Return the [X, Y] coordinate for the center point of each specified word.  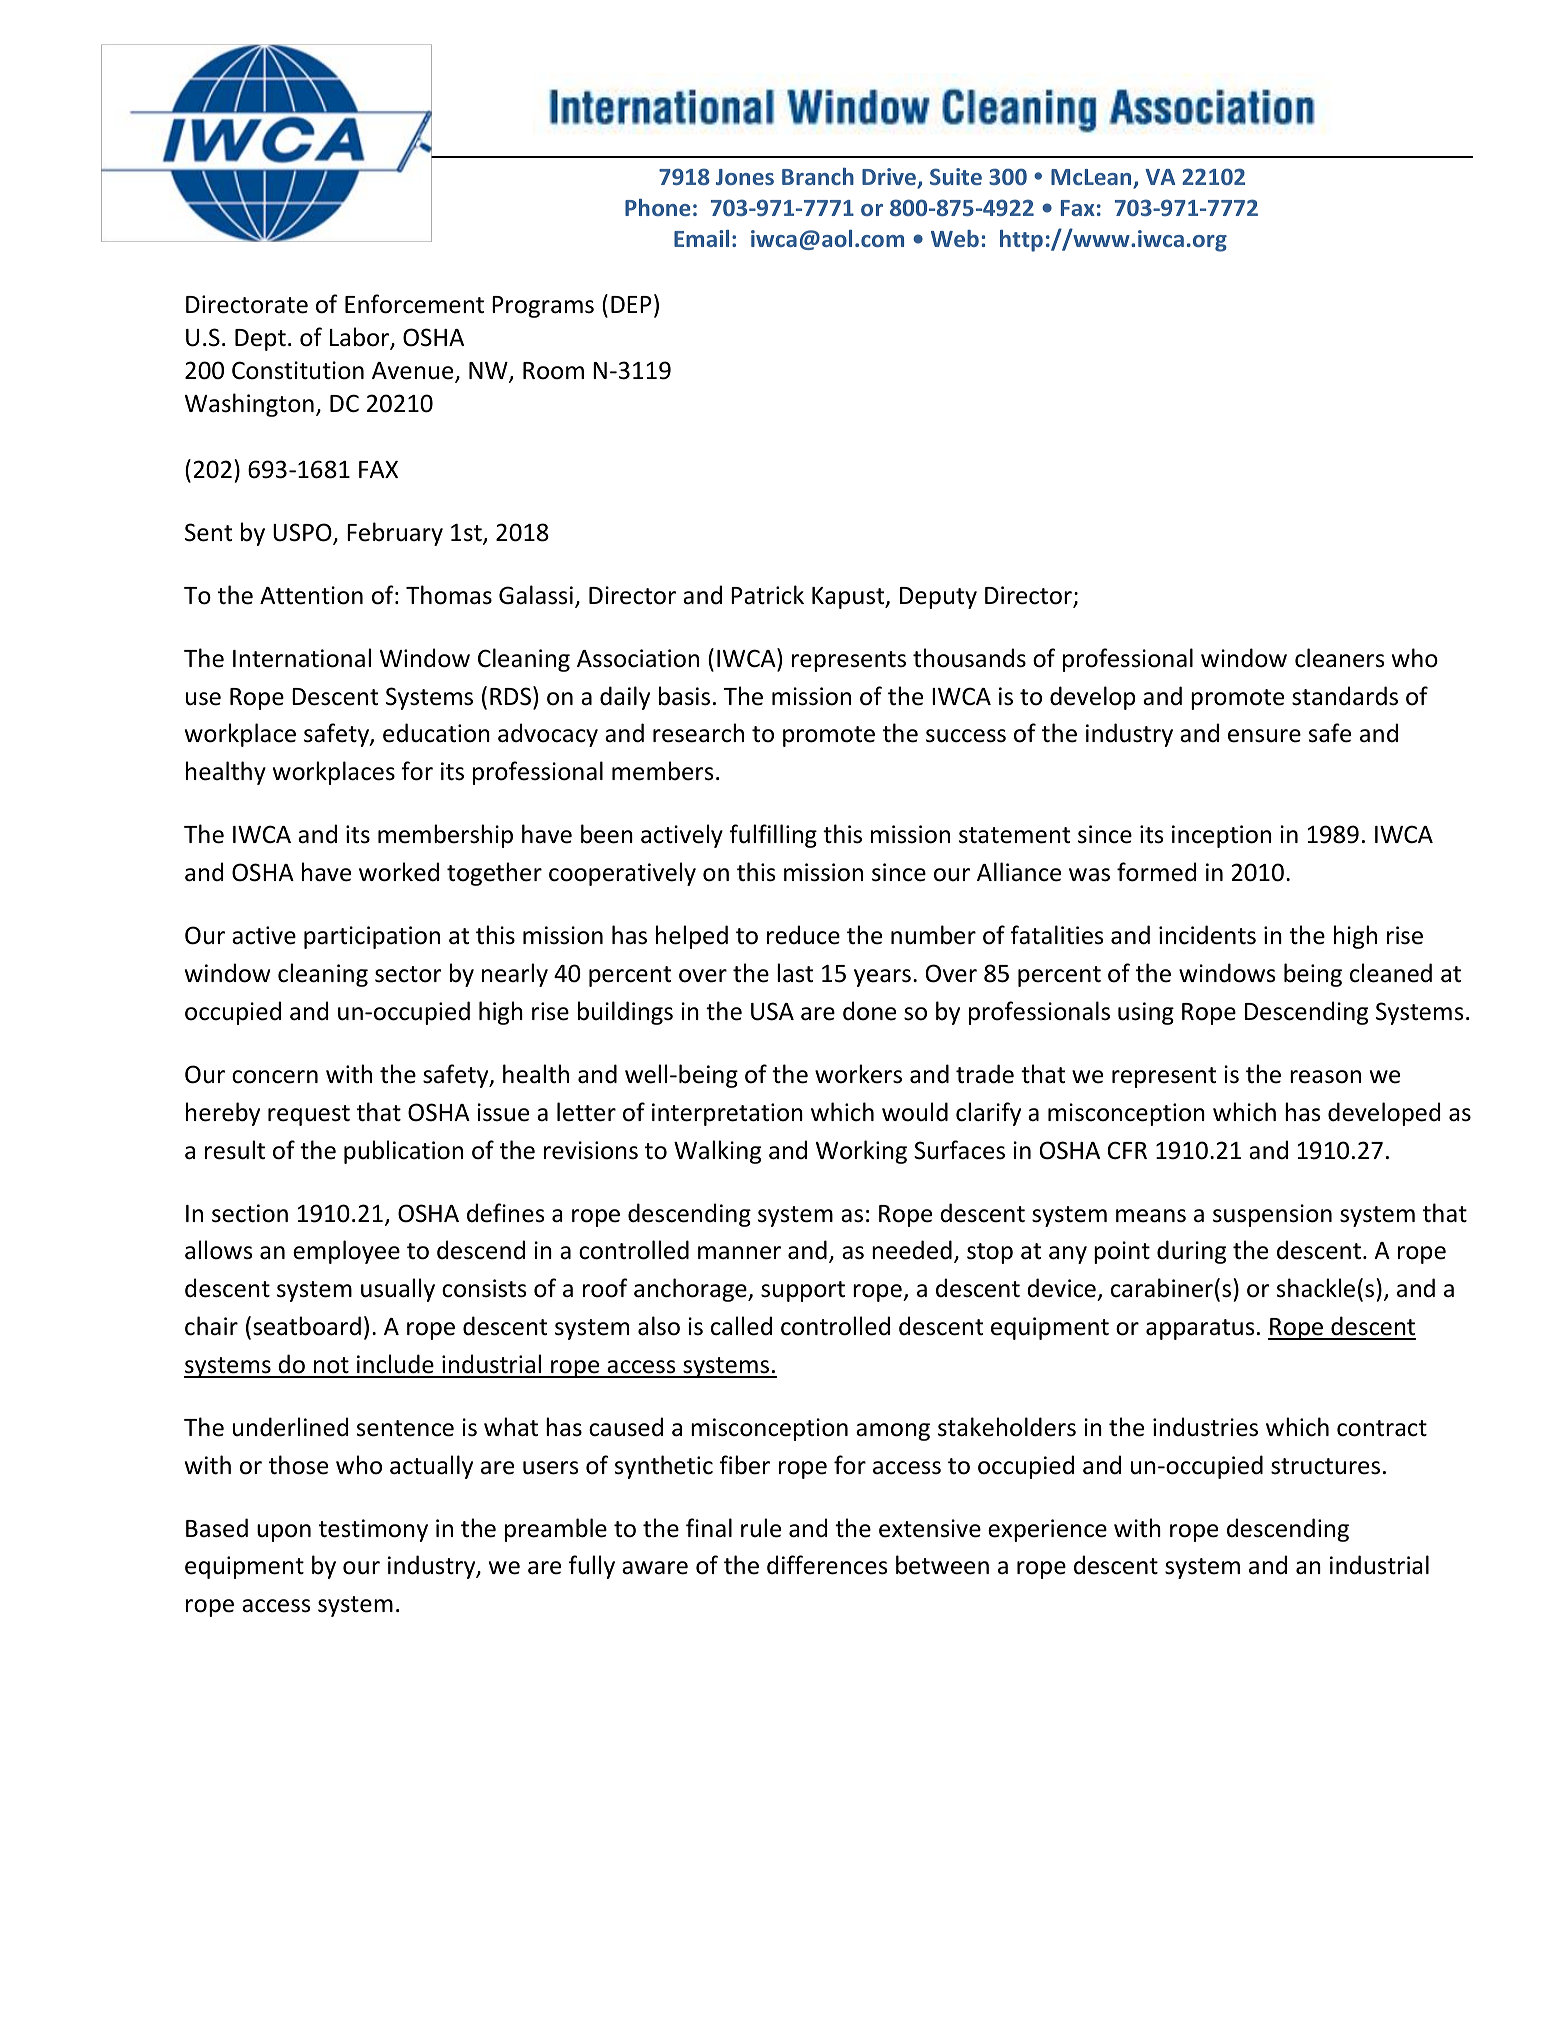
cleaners [1340, 658]
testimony [373, 1530]
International [302, 658]
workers [858, 1074]
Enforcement [414, 304]
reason [1325, 1077]
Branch [818, 176]
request [309, 1115]
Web [955, 238]
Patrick [767, 595]
